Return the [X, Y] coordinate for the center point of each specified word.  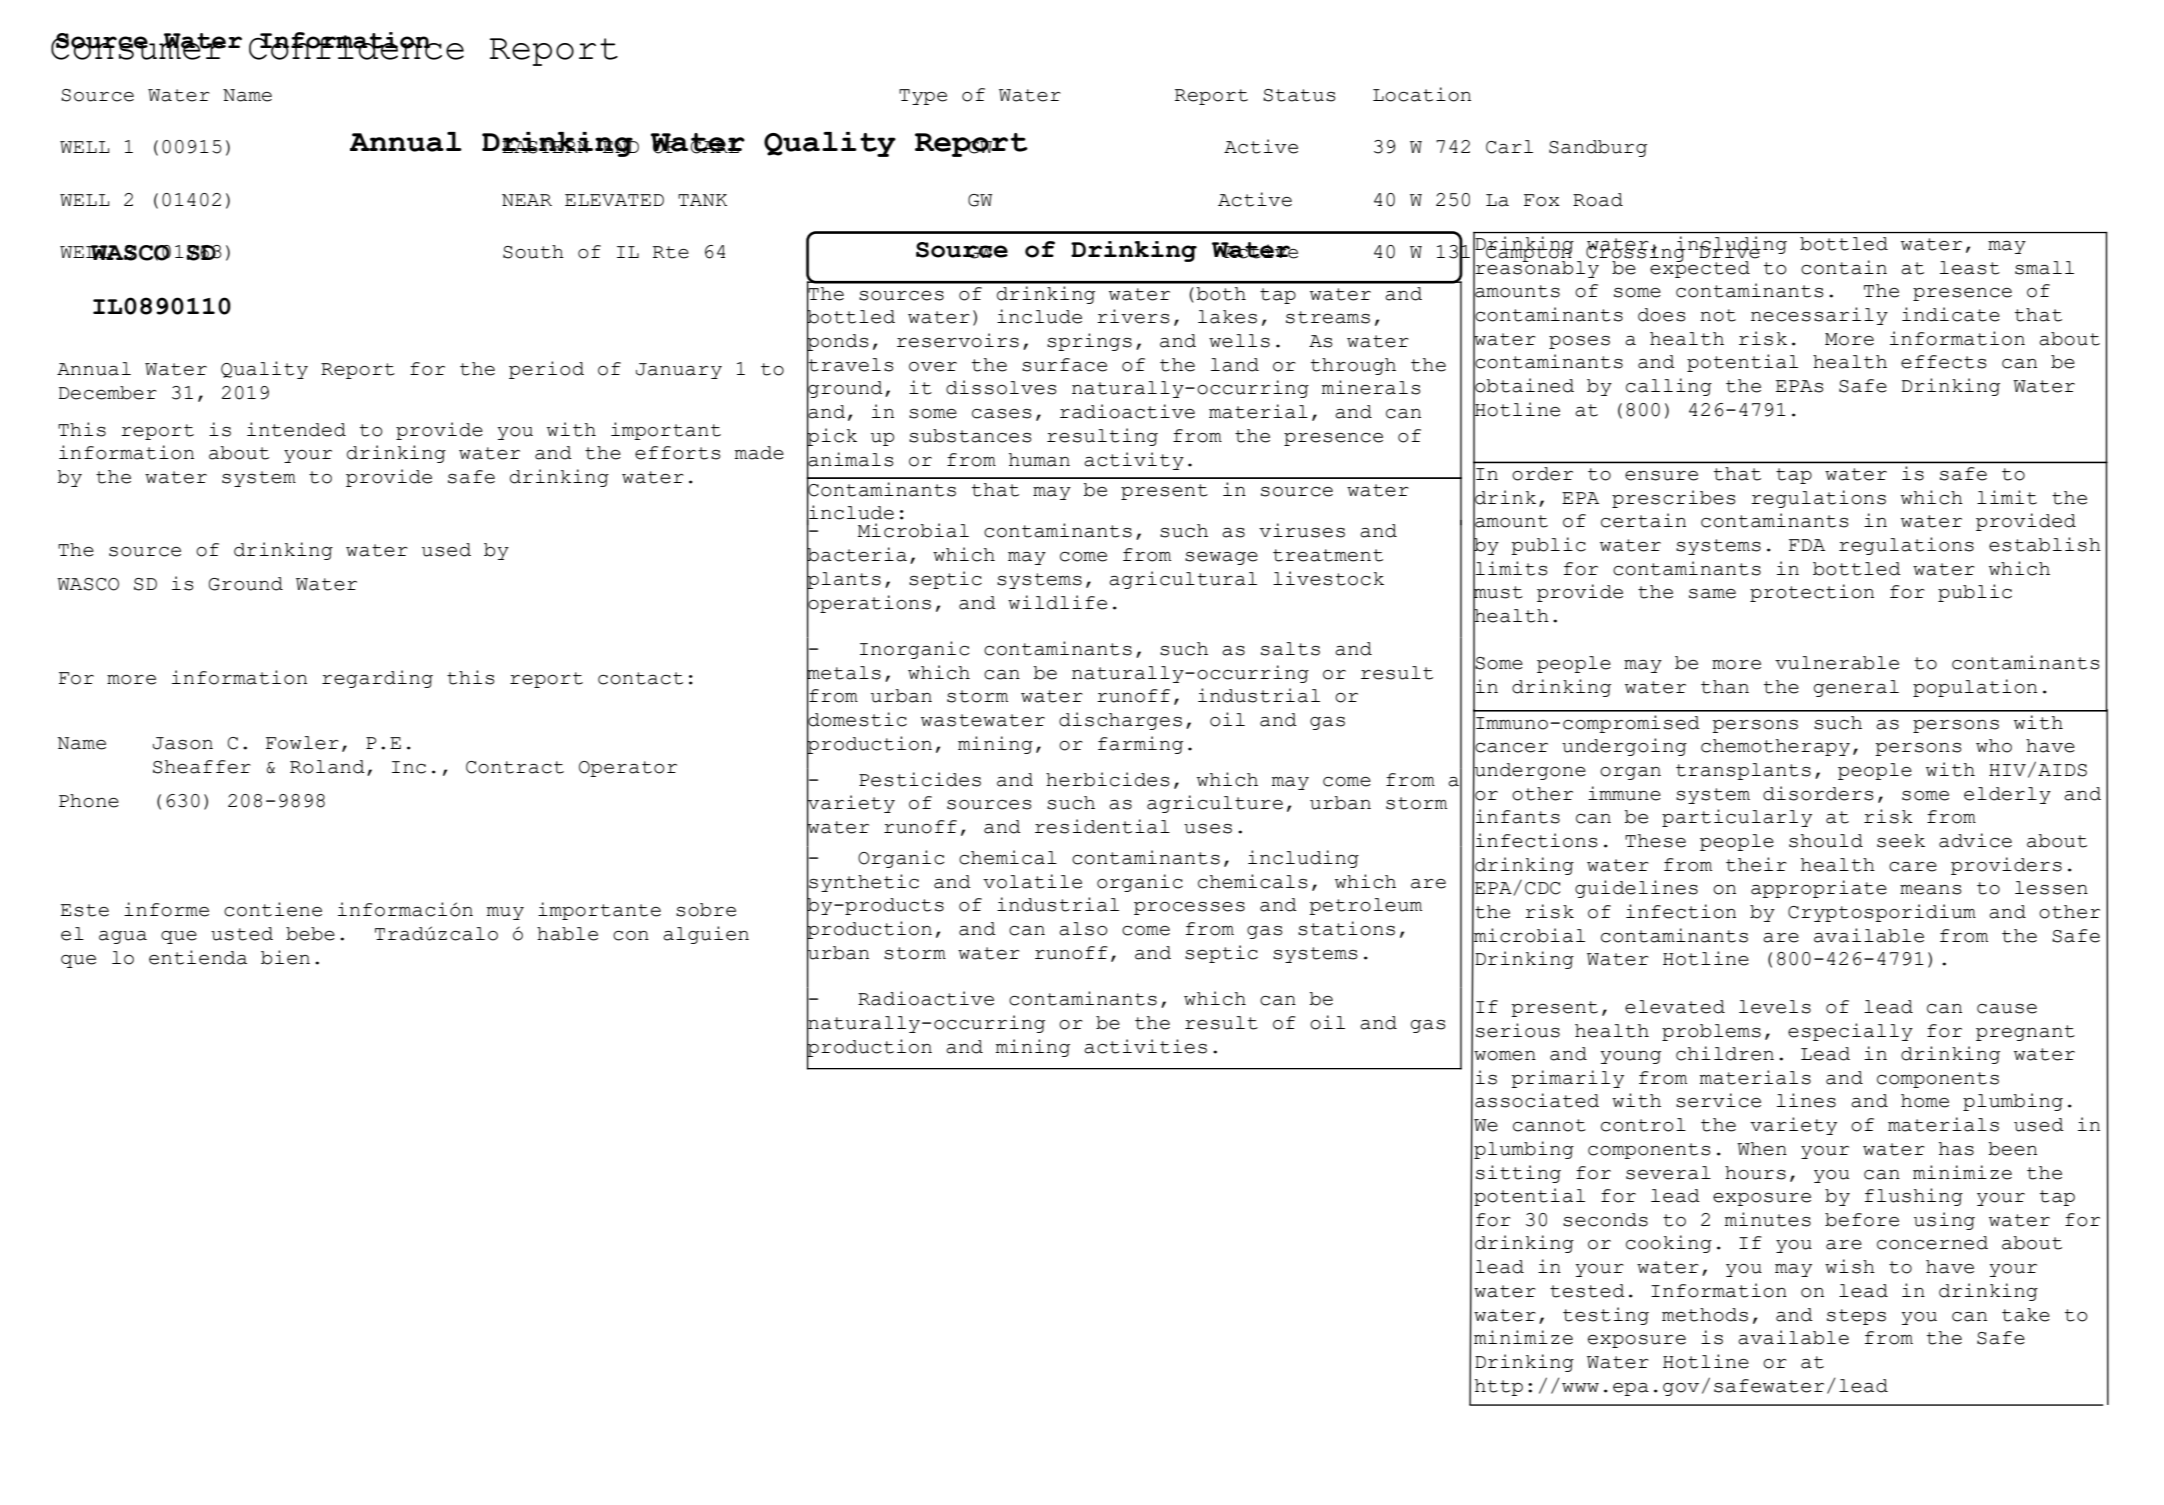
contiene [273, 909]
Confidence [356, 47]
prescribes [1674, 499]
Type [923, 97]
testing [1606, 1316]
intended [296, 429]
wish [1850, 1266]
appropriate [1819, 889]
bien [285, 957]
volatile [1032, 881]
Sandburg [1598, 148]
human [1039, 460]
